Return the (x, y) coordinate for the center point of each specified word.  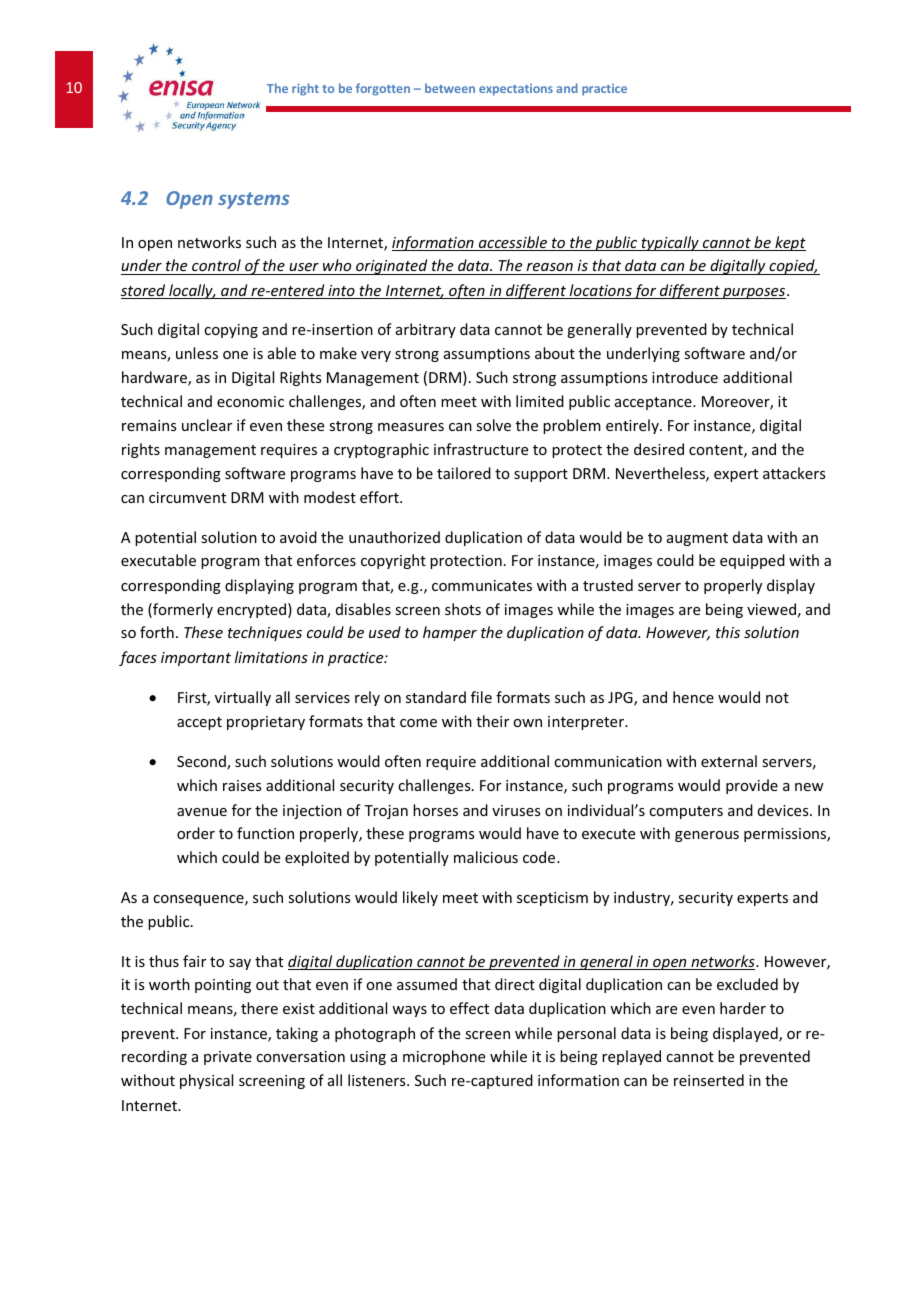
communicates (482, 585)
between (450, 88)
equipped (752, 561)
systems (253, 200)
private (228, 1058)
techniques (265, 633)
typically (670, 243)
